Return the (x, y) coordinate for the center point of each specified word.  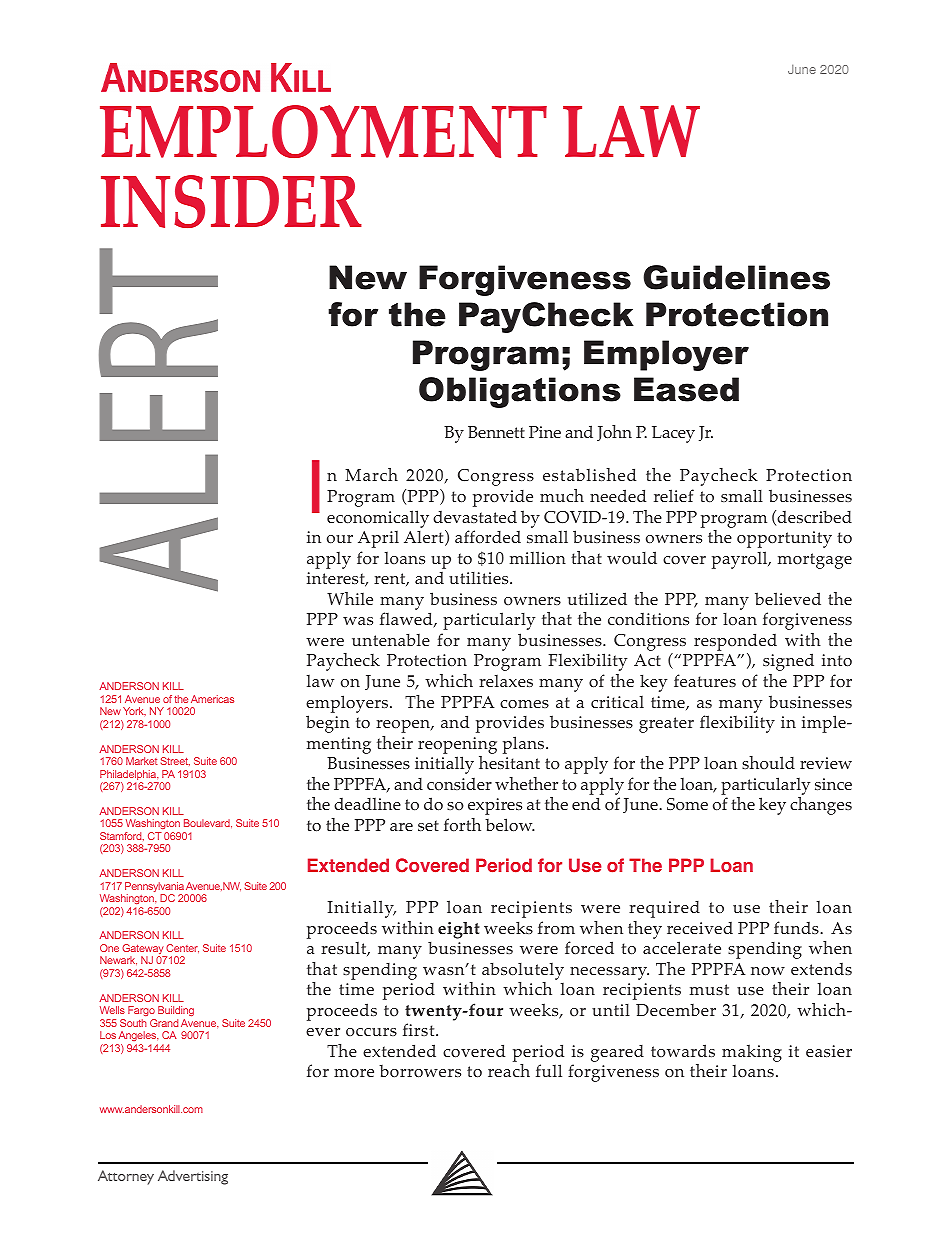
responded (735, 643)
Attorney (126, 1177)
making (752, 1053)
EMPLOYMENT (323, 131)
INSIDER (231, 201)
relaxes (506, 681)
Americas (212, 699)
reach (509, 1070)
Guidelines (736, 277)
